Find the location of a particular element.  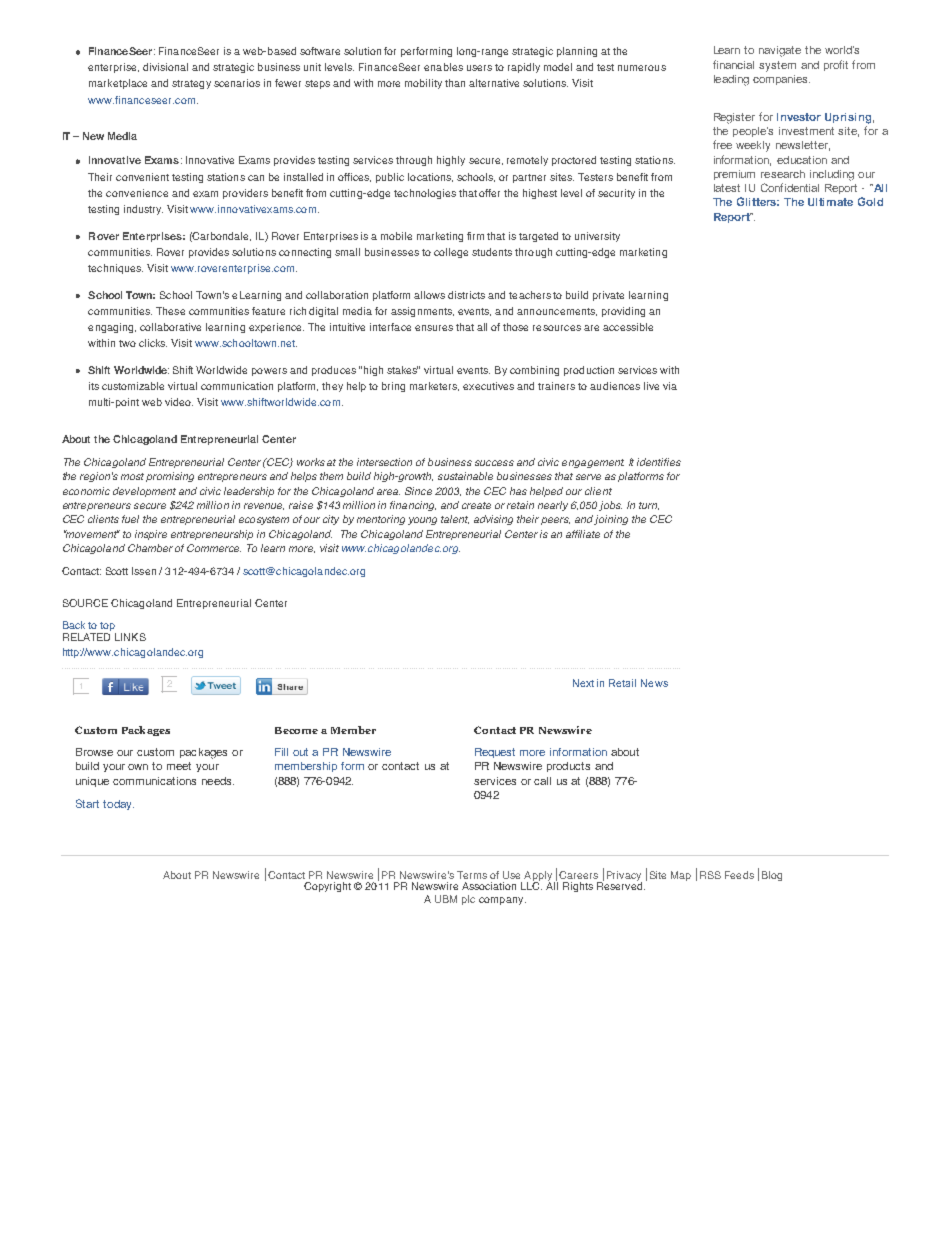

Blog is located at coordinates (772, 876).
